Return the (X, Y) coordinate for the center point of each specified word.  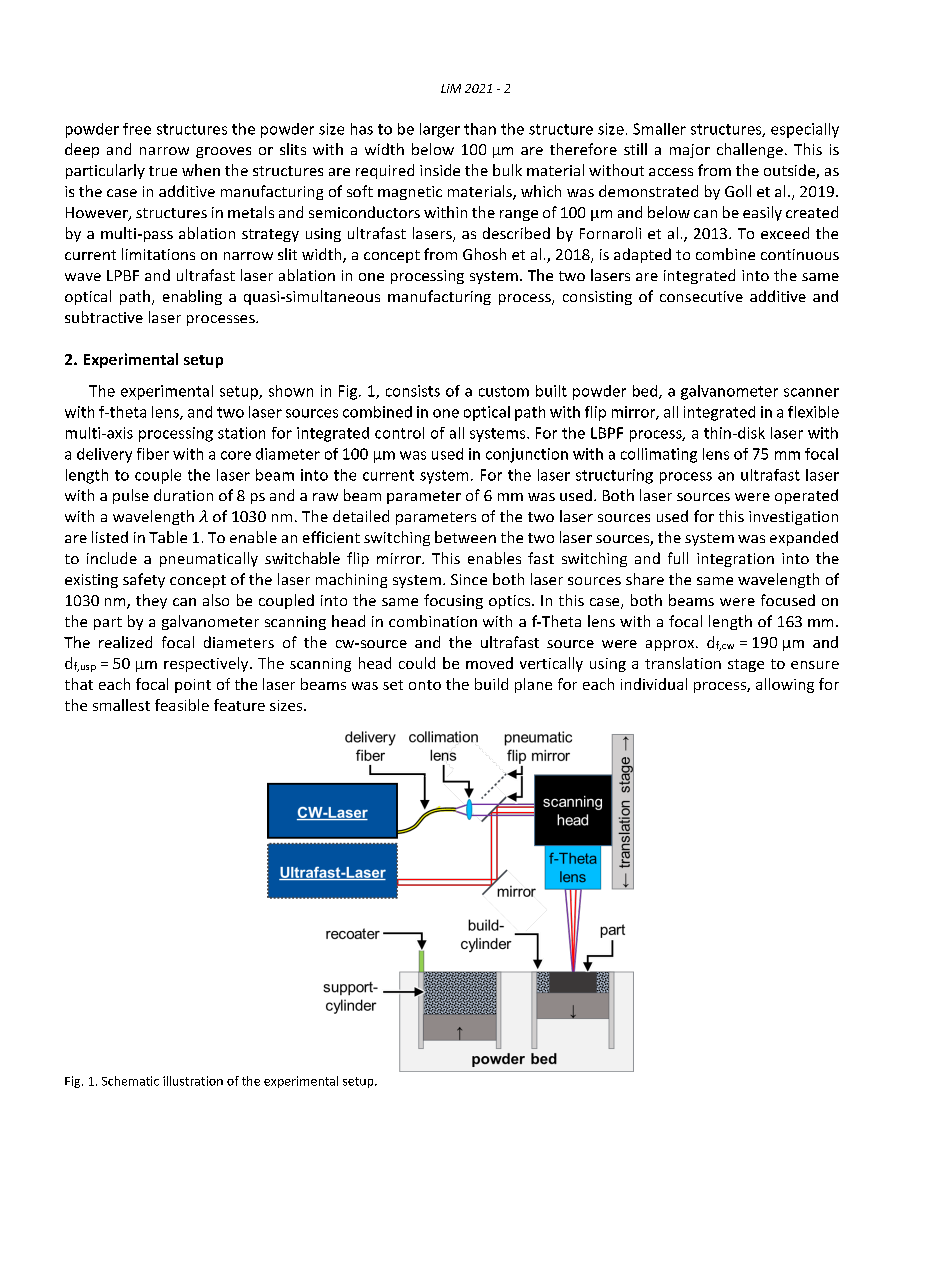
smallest (121, 705)
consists (413, 391)
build (491, 684)
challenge (750, 150)
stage (746, 665)
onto (425, 685)
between (465, 537)
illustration (193, 1081)
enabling (192, 297)
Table (168, 537)
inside (440, 170)
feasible (182, 705)
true (163, 171)
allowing (785, 685)
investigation (793, 518)
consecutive (701, 296)
